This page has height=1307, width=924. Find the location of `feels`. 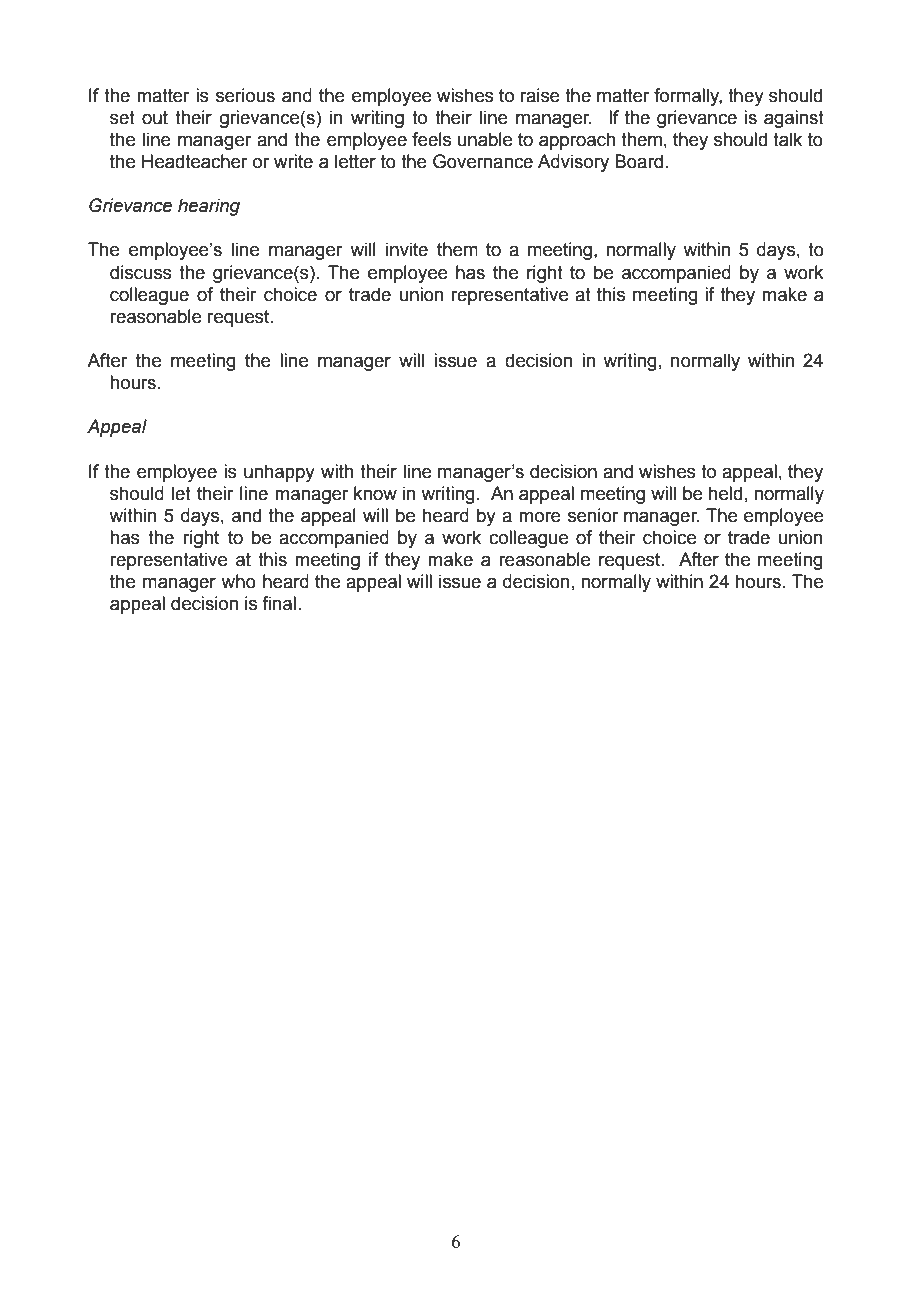

feels is located at coordinates (431, 139).
